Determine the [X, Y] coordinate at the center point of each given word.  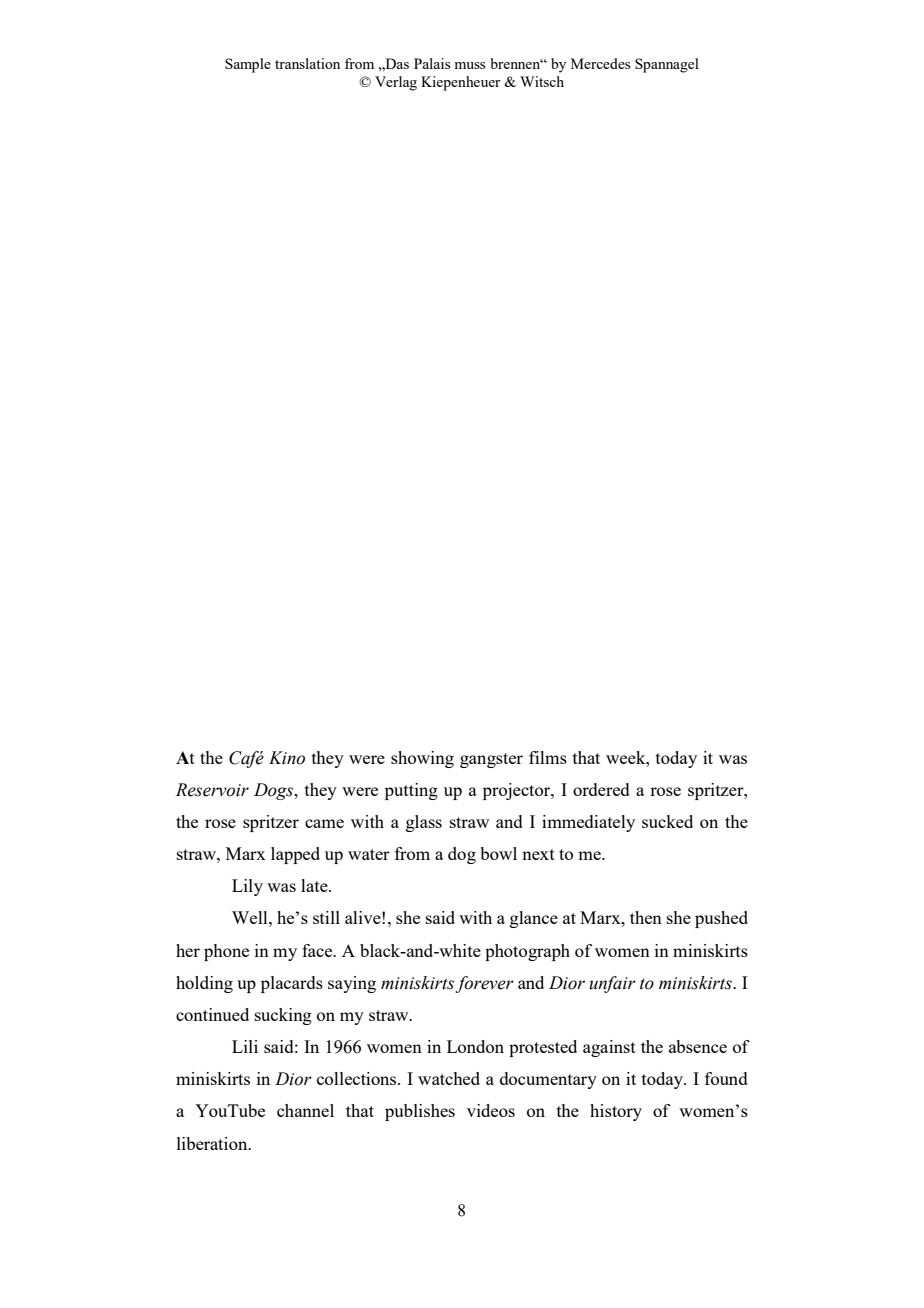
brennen [517, 63]
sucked [667, 821]
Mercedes [600, 63]
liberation [213, 1143]
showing [422, 759]
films [548, 757]
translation [307, 63]
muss [469, 65]
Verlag [396, 83]
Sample [248, 65]
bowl [498, 853]
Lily [247, 887]
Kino [287, 758]
